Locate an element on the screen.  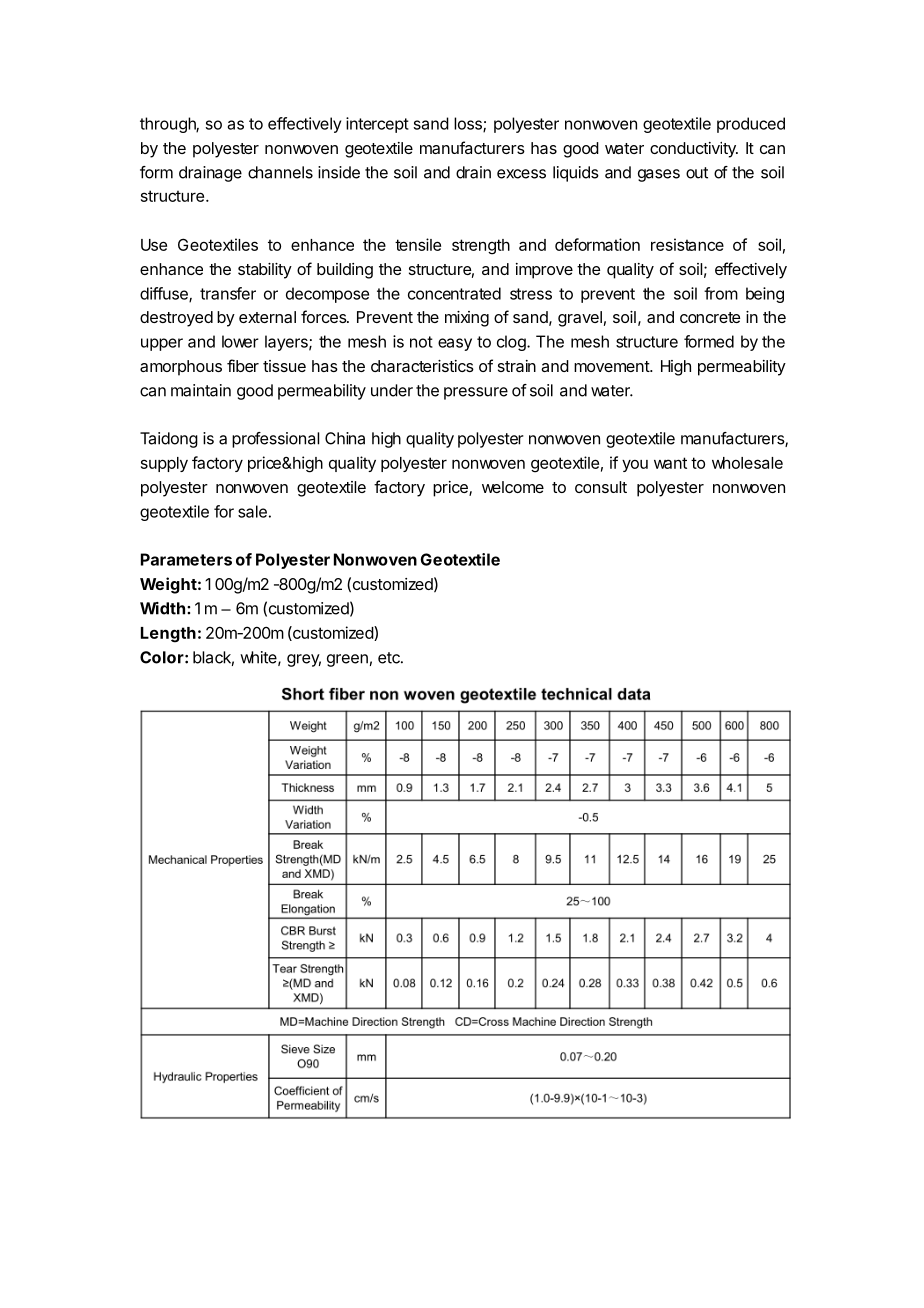
pressure is located at coordinates (476, 393).
